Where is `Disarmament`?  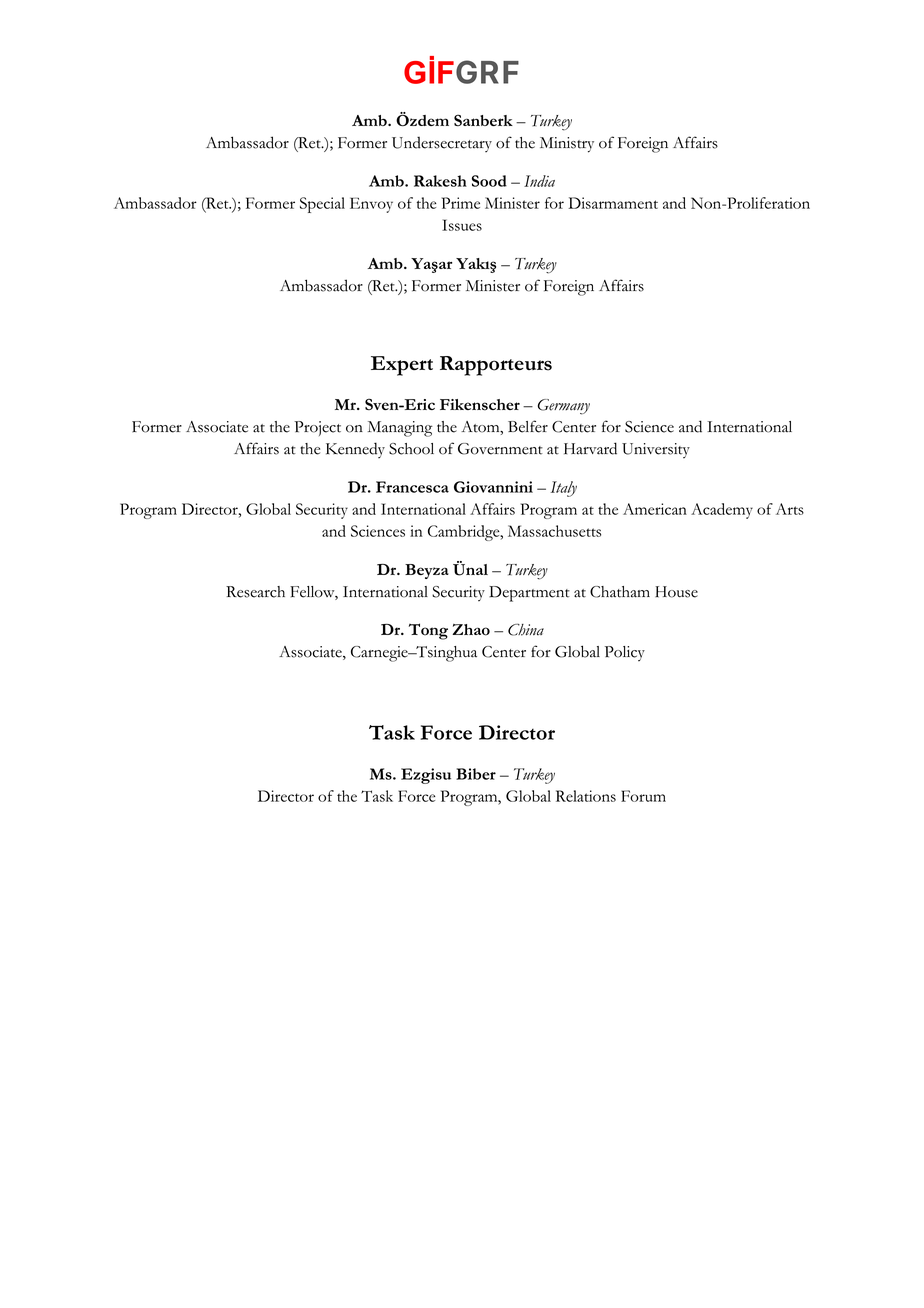 Disarmament is located at coordinates (613, 203).
